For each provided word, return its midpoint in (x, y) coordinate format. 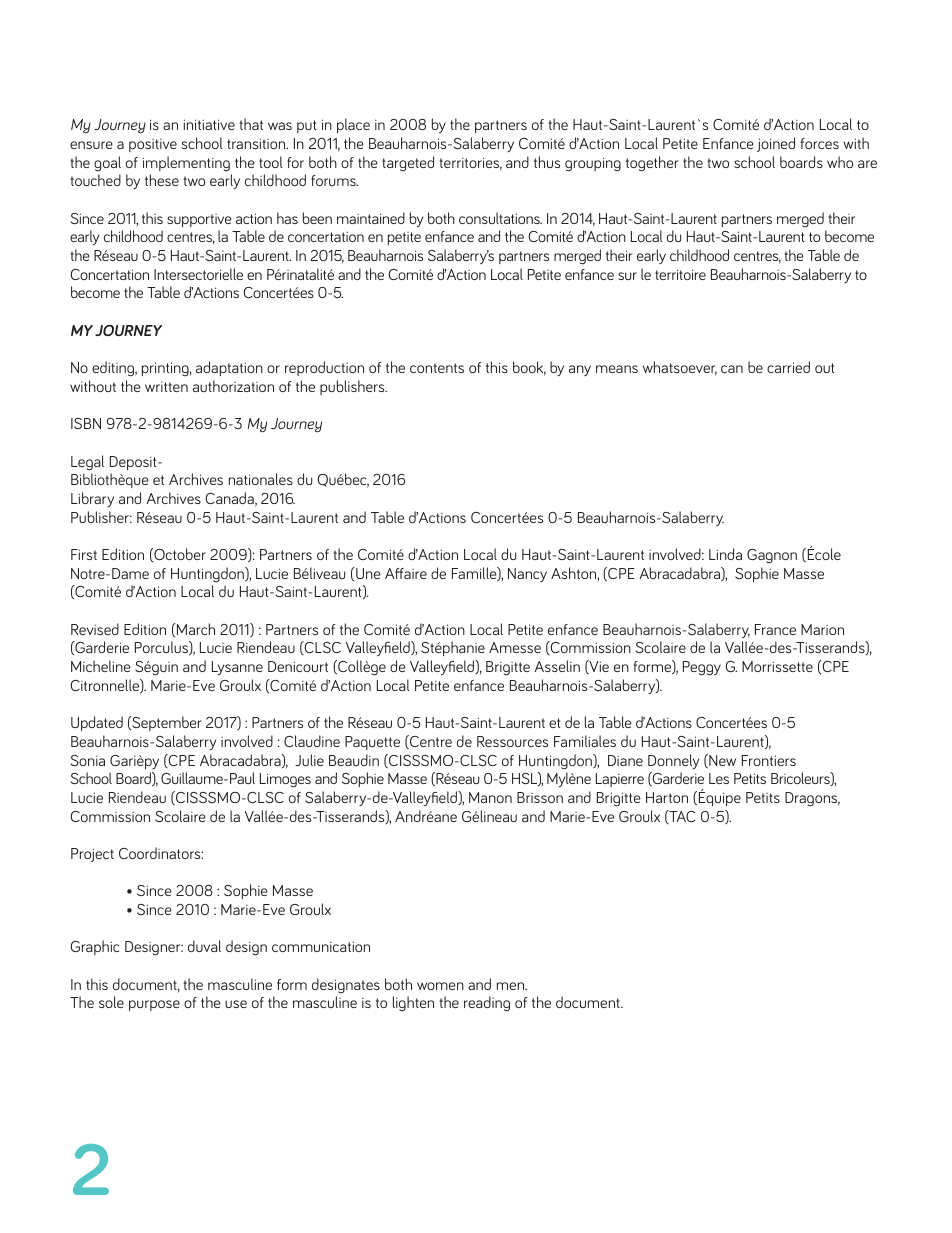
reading (487, 1004)
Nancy (527, 575)
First (84, 554)
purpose (154, 1005)
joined (776, 144)
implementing (186, 164)
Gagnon (772, 556)
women (440, 986)
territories (470, 164)
